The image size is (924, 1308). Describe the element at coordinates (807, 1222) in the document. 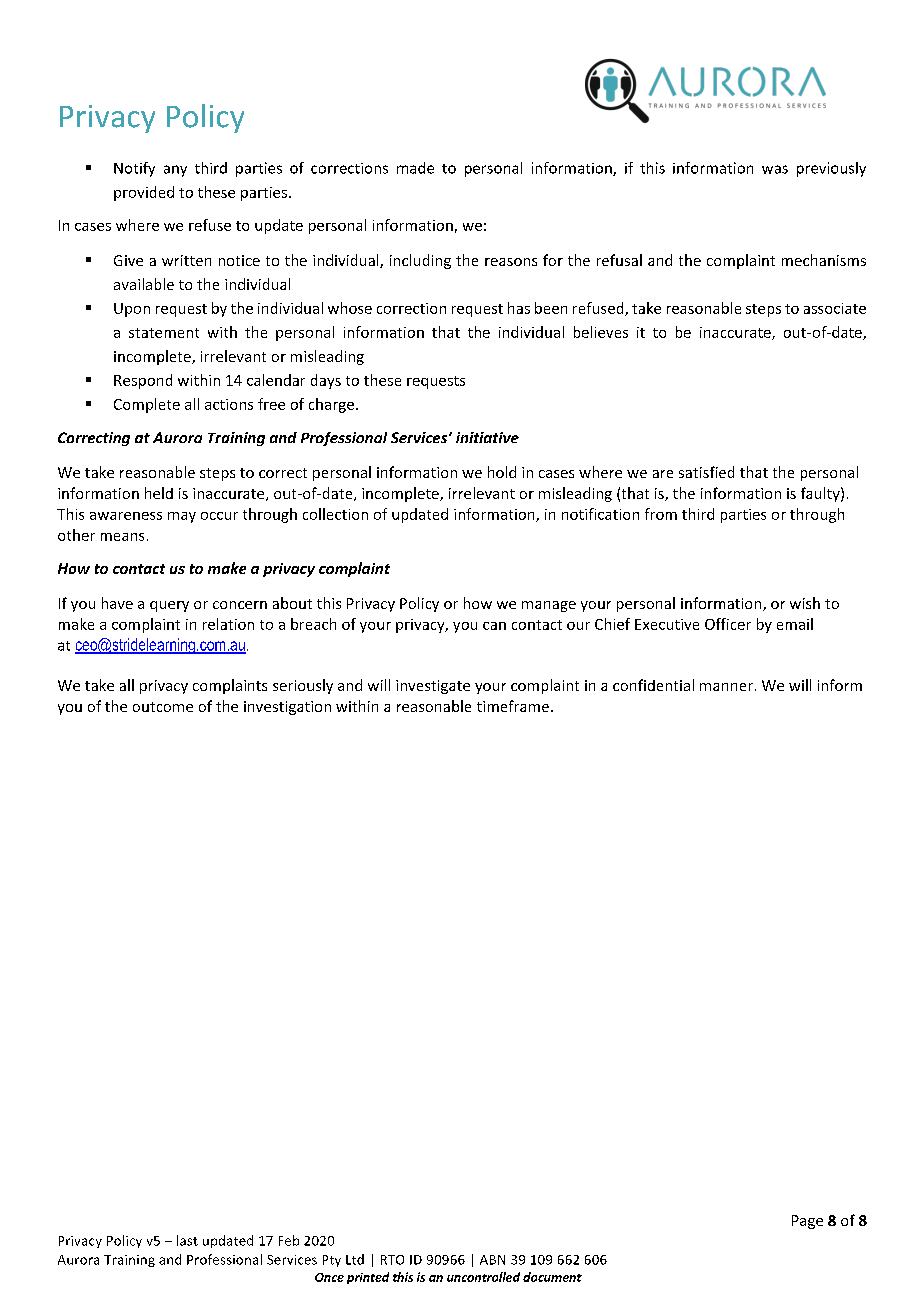

I see `Page` at that location.
